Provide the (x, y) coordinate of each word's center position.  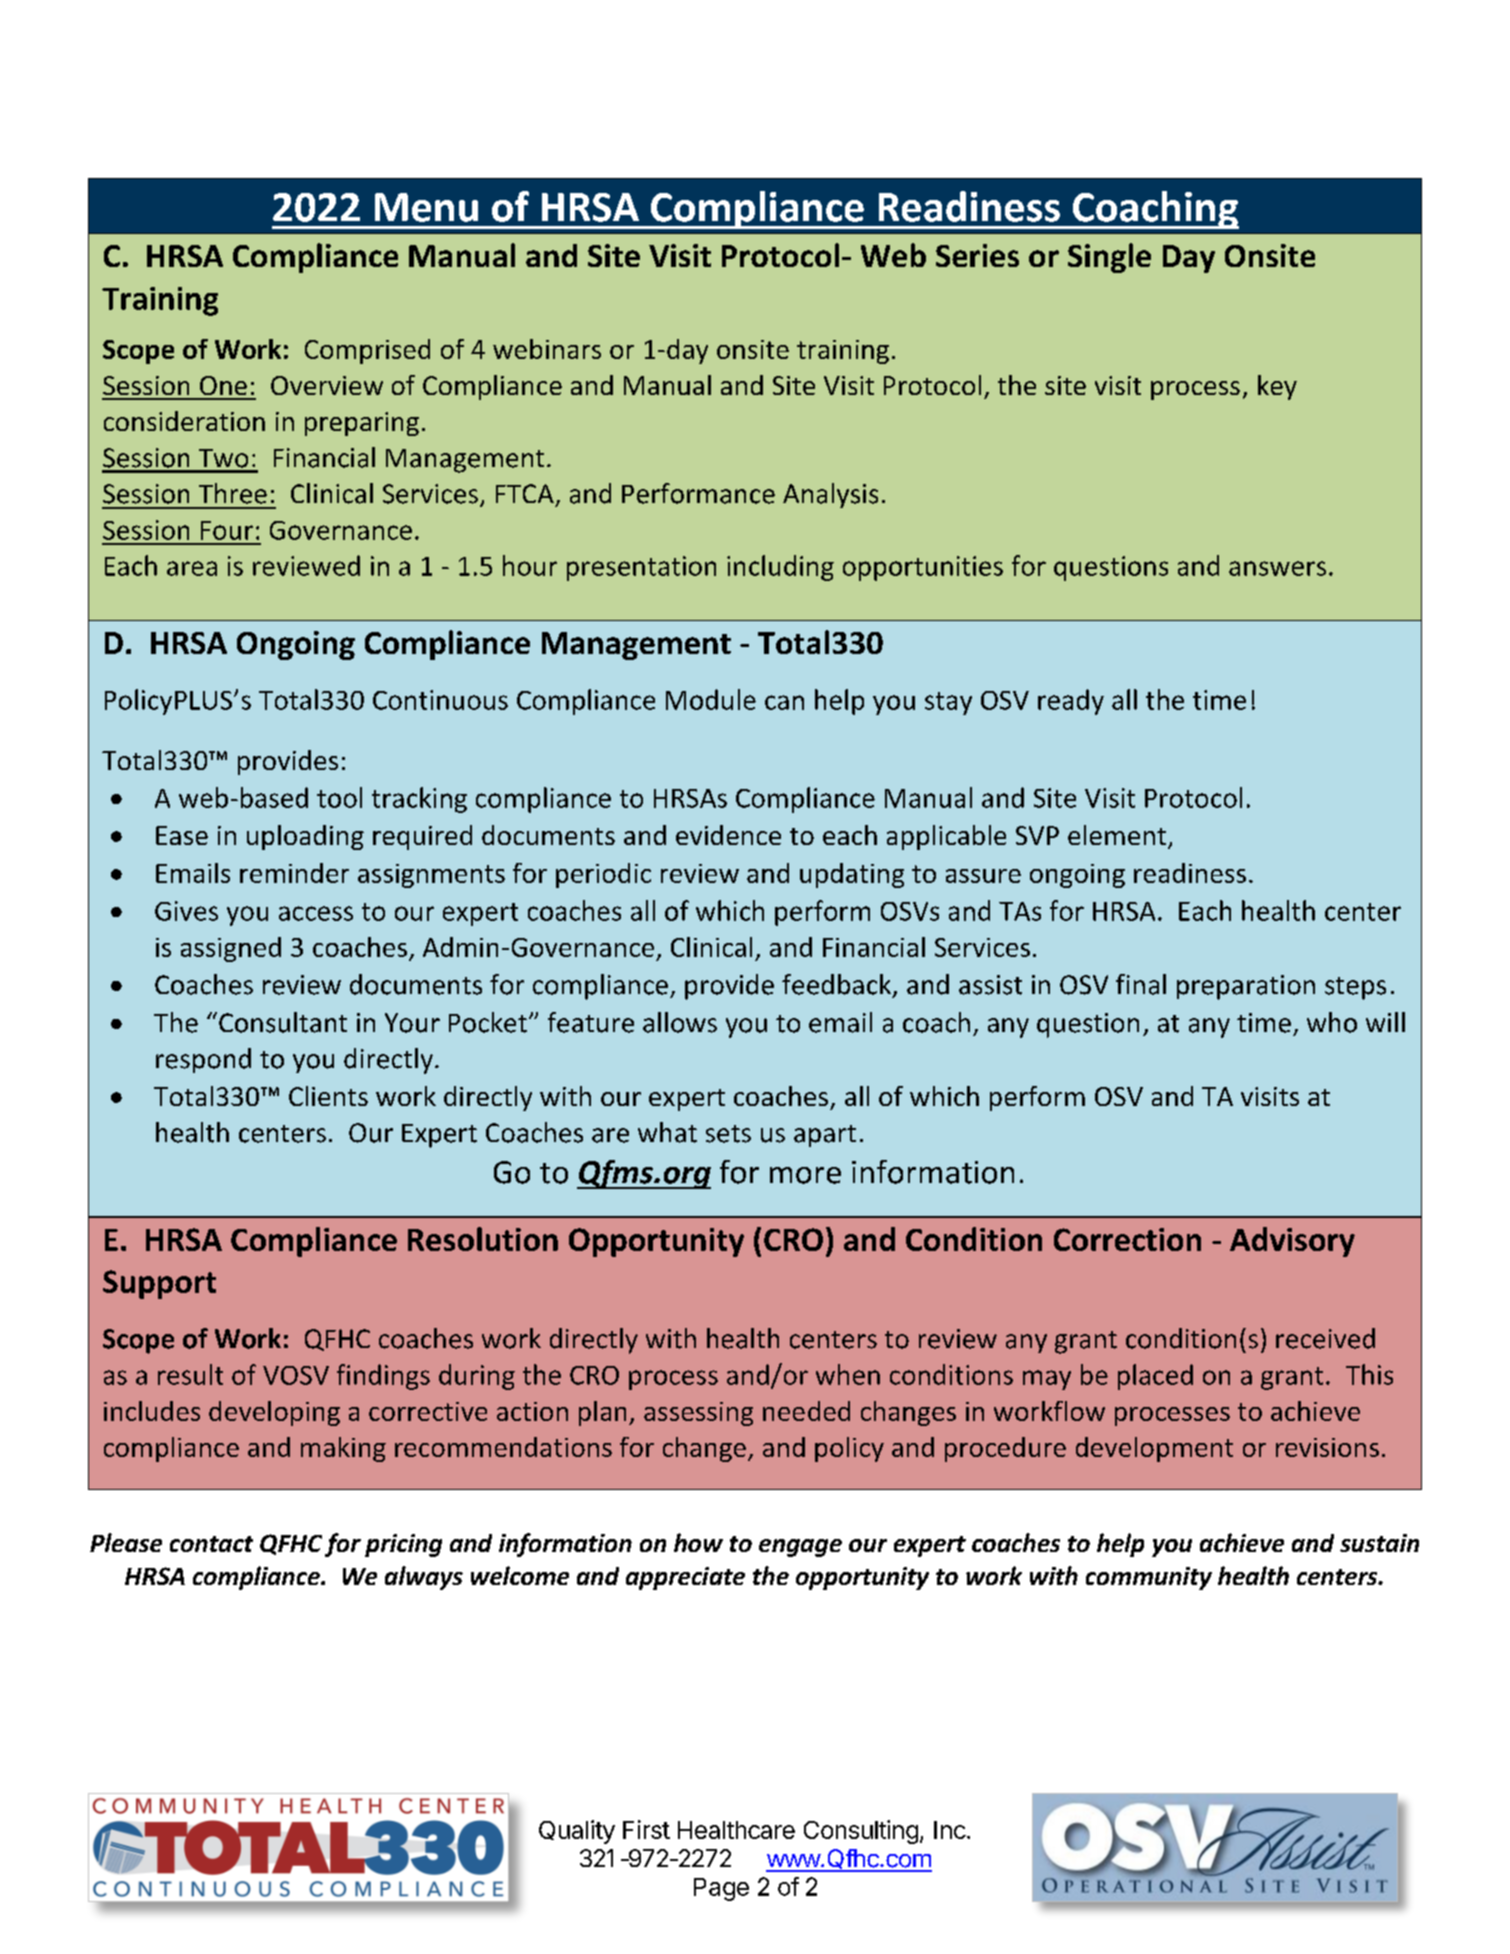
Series (977, 255)
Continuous (440, 700)
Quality (577, 1832)
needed (806, 1411)
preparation (1246, 987)
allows (680, 1022)
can (784, 702)
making (343, 1449)
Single (1109, 258)
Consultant (283, 1022)
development (1154, 1449)
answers (1277, 568)
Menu (426, 207)
